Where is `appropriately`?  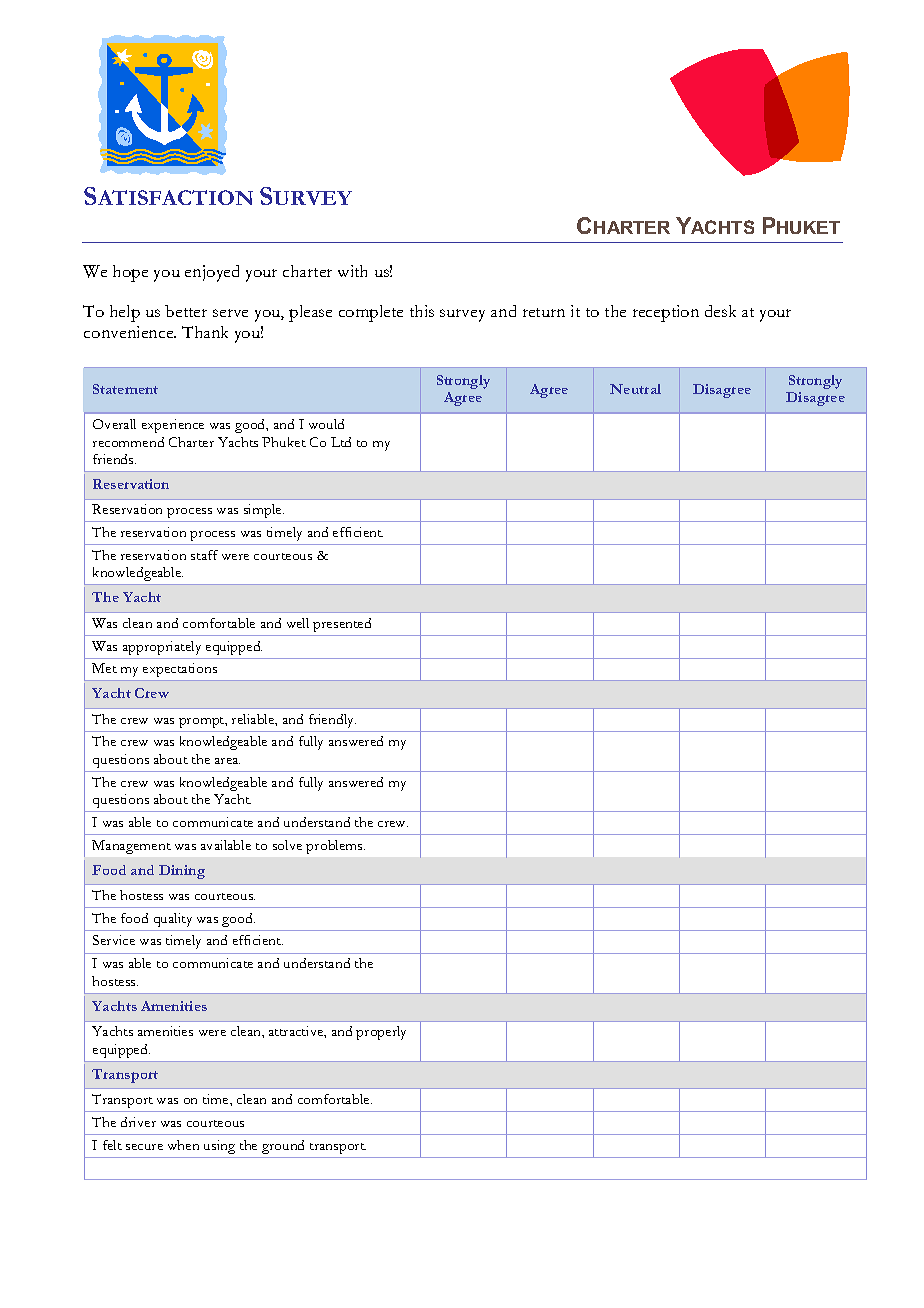
appropriately is located at coordinates (162, 648).
